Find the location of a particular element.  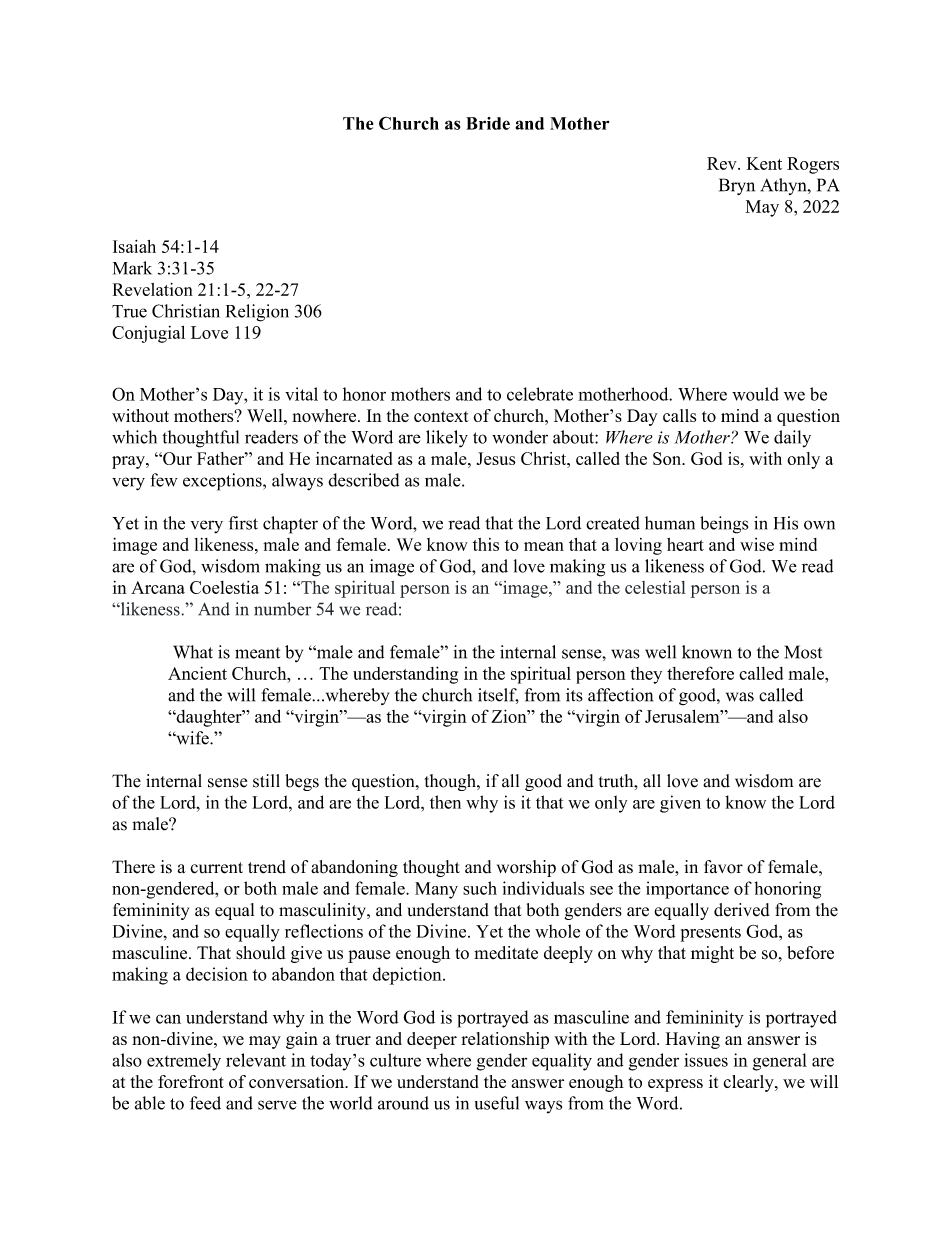

derived is located at coordinates (742, 910).
